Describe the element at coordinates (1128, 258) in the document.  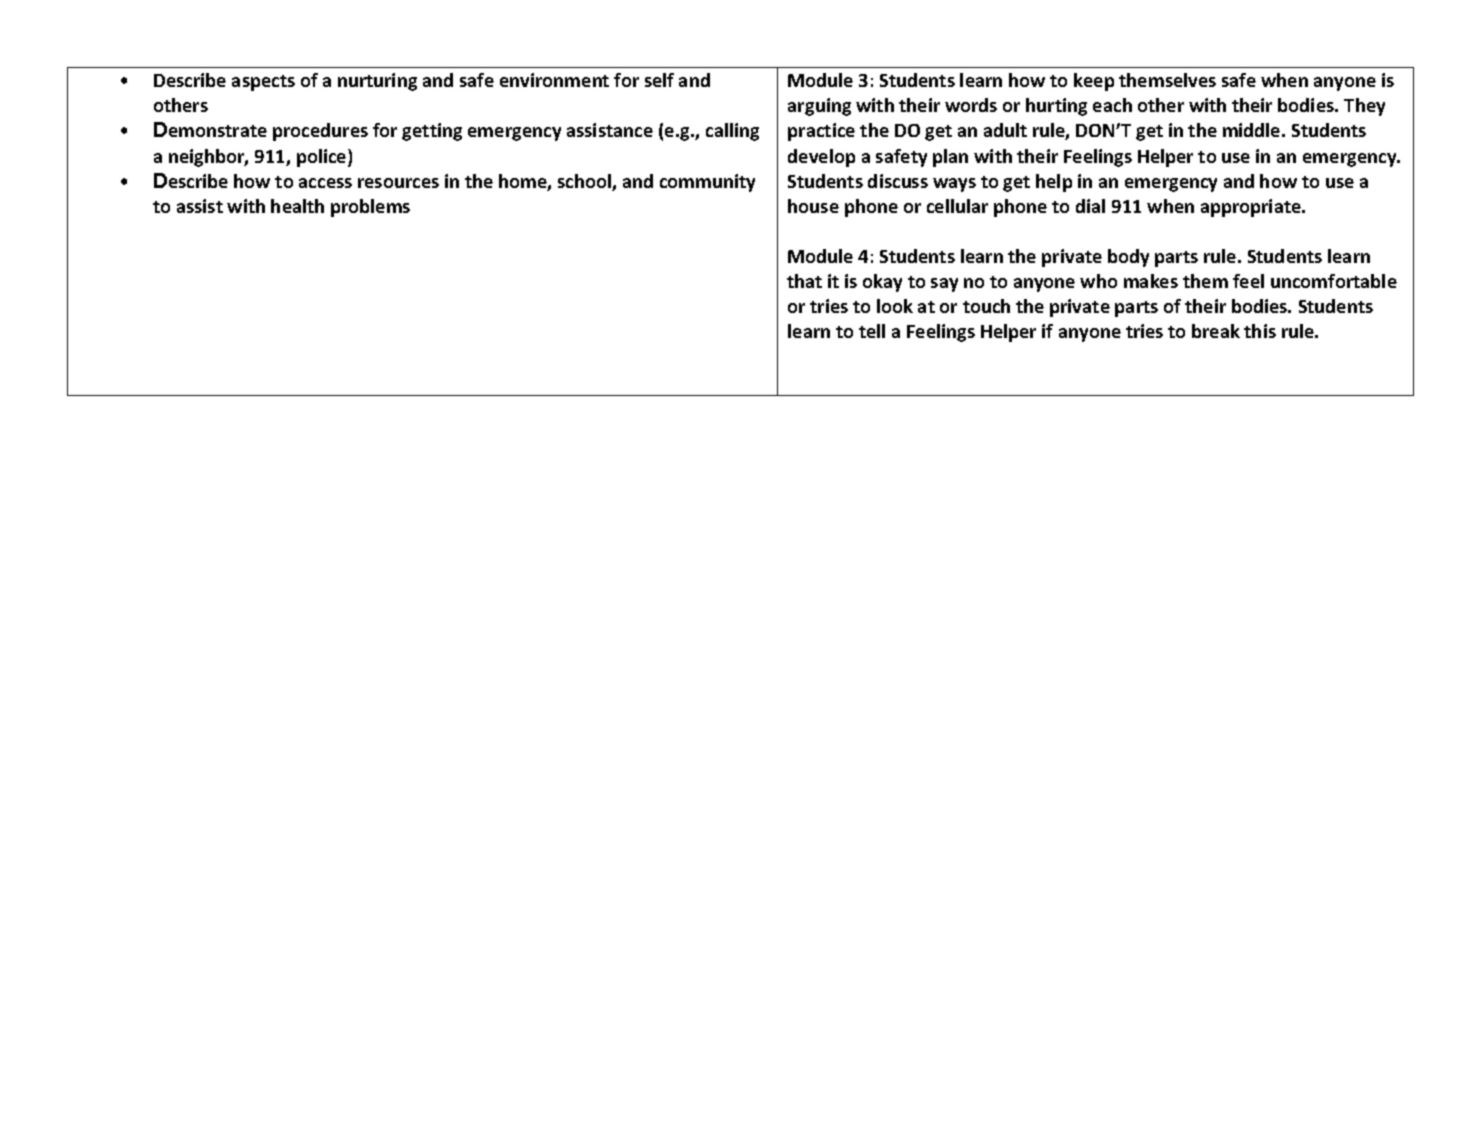
I see `body` at that location.
